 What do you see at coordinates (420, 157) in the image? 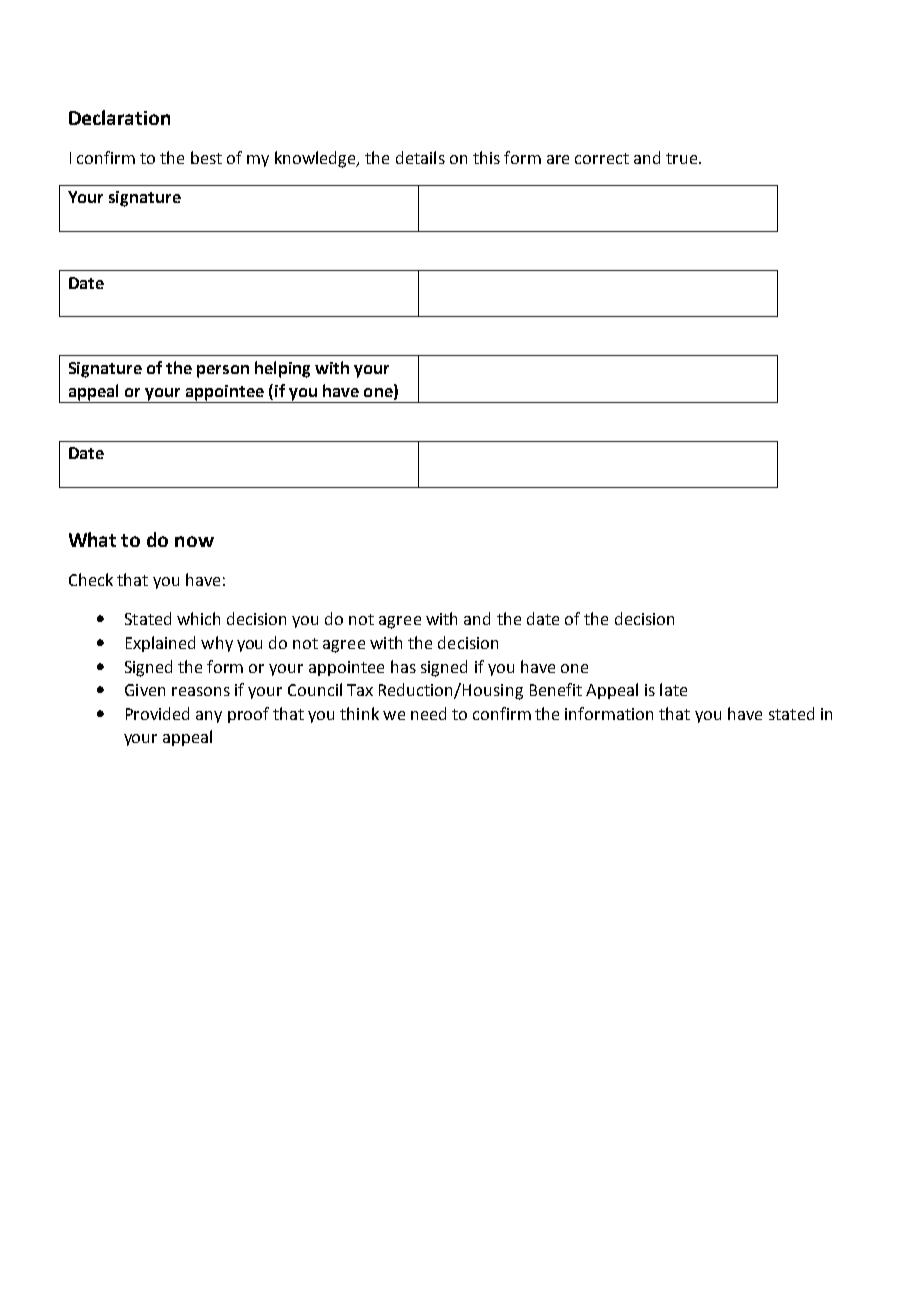
I see `details` at bounding box center [420, 157].
